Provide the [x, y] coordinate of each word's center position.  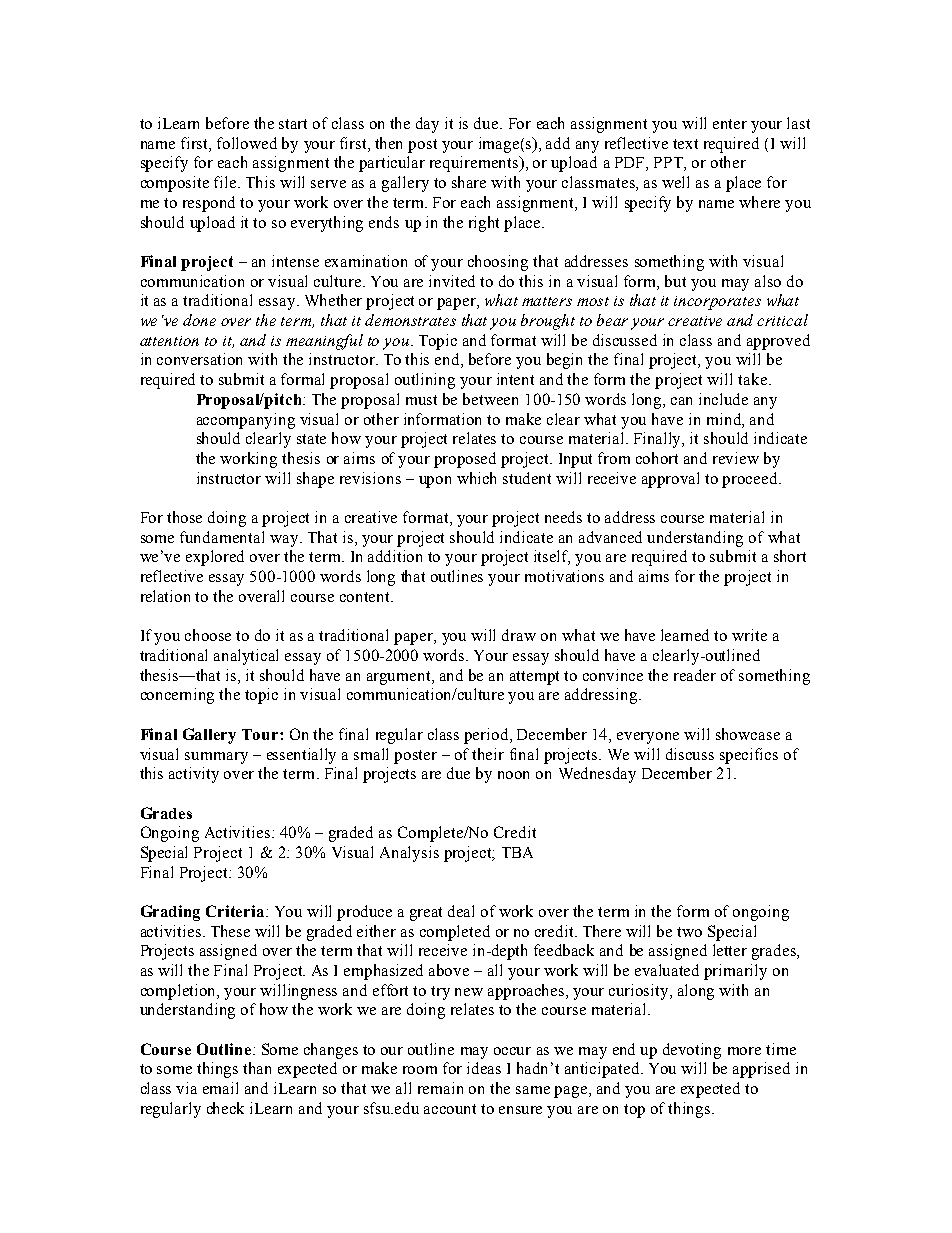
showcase [748, 734]
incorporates [717, 303]
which [476, 478]
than [257, 1068]
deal [461, 911]
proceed [751, 480]
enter [730, 124]
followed [247, 143]
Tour [261, 734]
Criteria [236, 911]
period [487, 736]
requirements [475, 164]
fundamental [222, 537]
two [689, 932]
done [199, 320]
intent [515, 379]
